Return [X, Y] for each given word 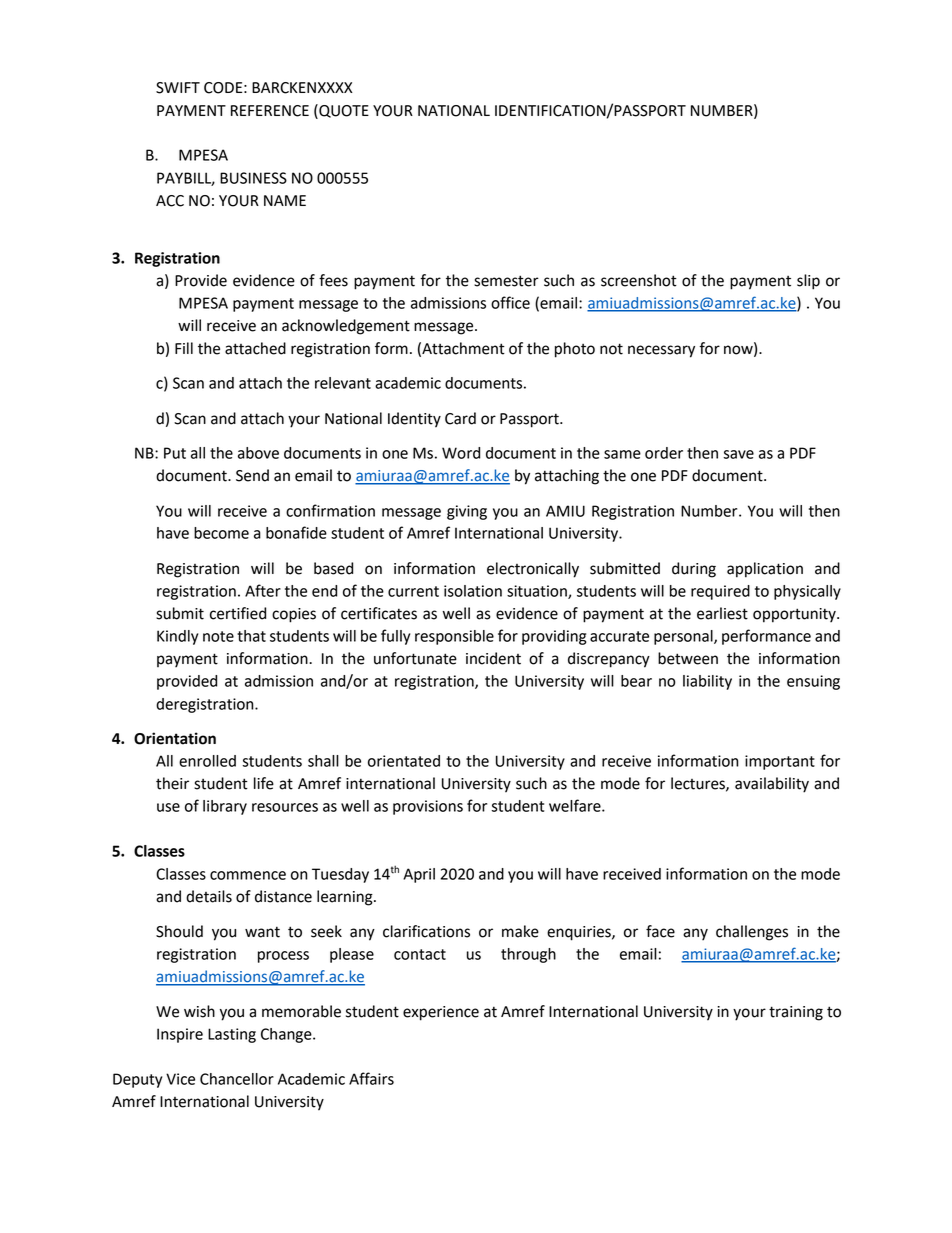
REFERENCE [270, 111]
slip [808, 282]
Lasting [232, 1035]
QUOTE [343, 111]
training [796, 1013]
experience [441, 1013]
